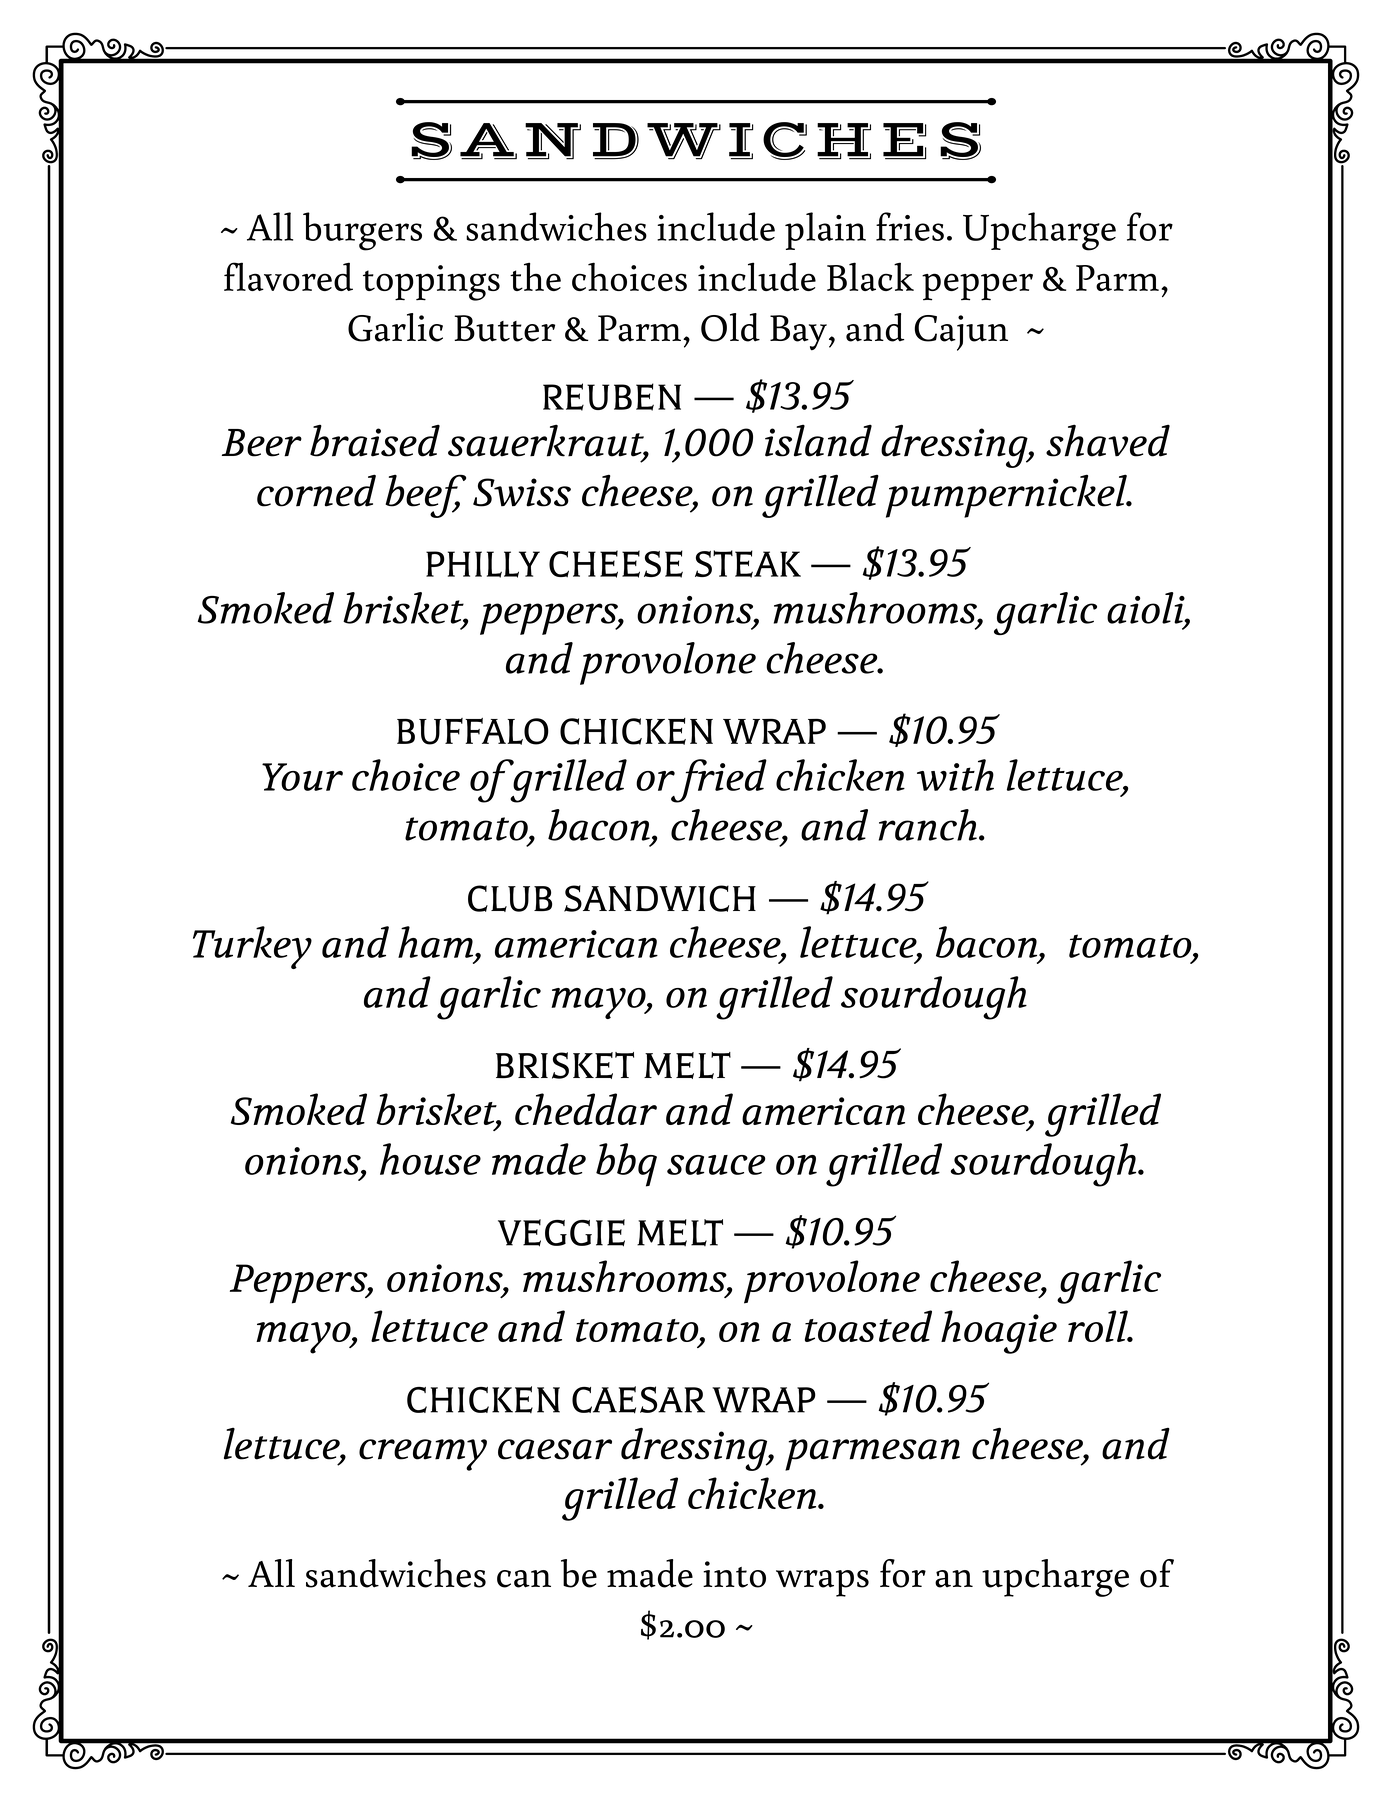 The height and width of the document is (1802, 1392). Describe the element at coordinates (362, 231) in the document. I see `burgers` at that location.
